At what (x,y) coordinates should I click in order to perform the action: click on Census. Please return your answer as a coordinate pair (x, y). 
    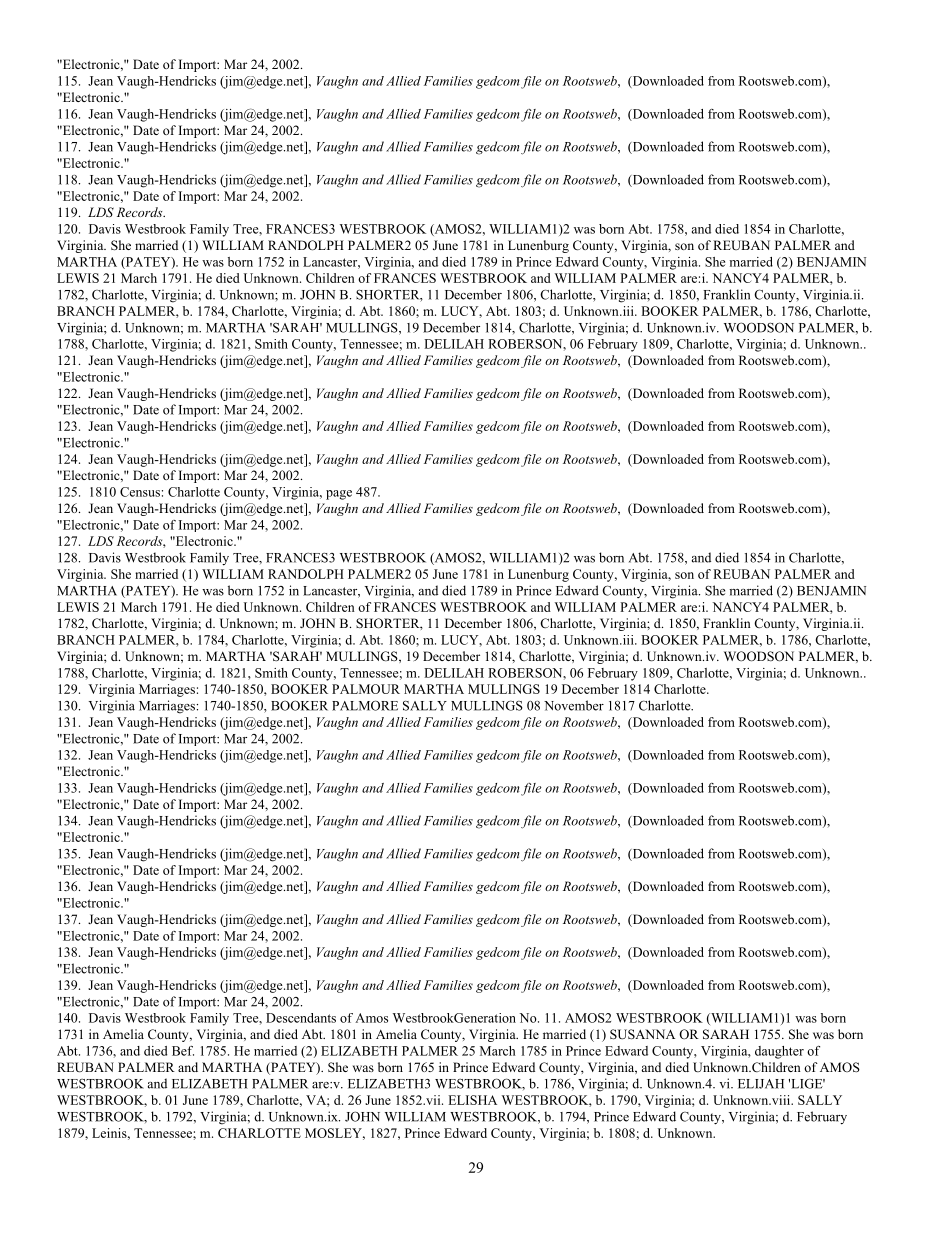
    Looking at the image, I should click on (140, 492).
